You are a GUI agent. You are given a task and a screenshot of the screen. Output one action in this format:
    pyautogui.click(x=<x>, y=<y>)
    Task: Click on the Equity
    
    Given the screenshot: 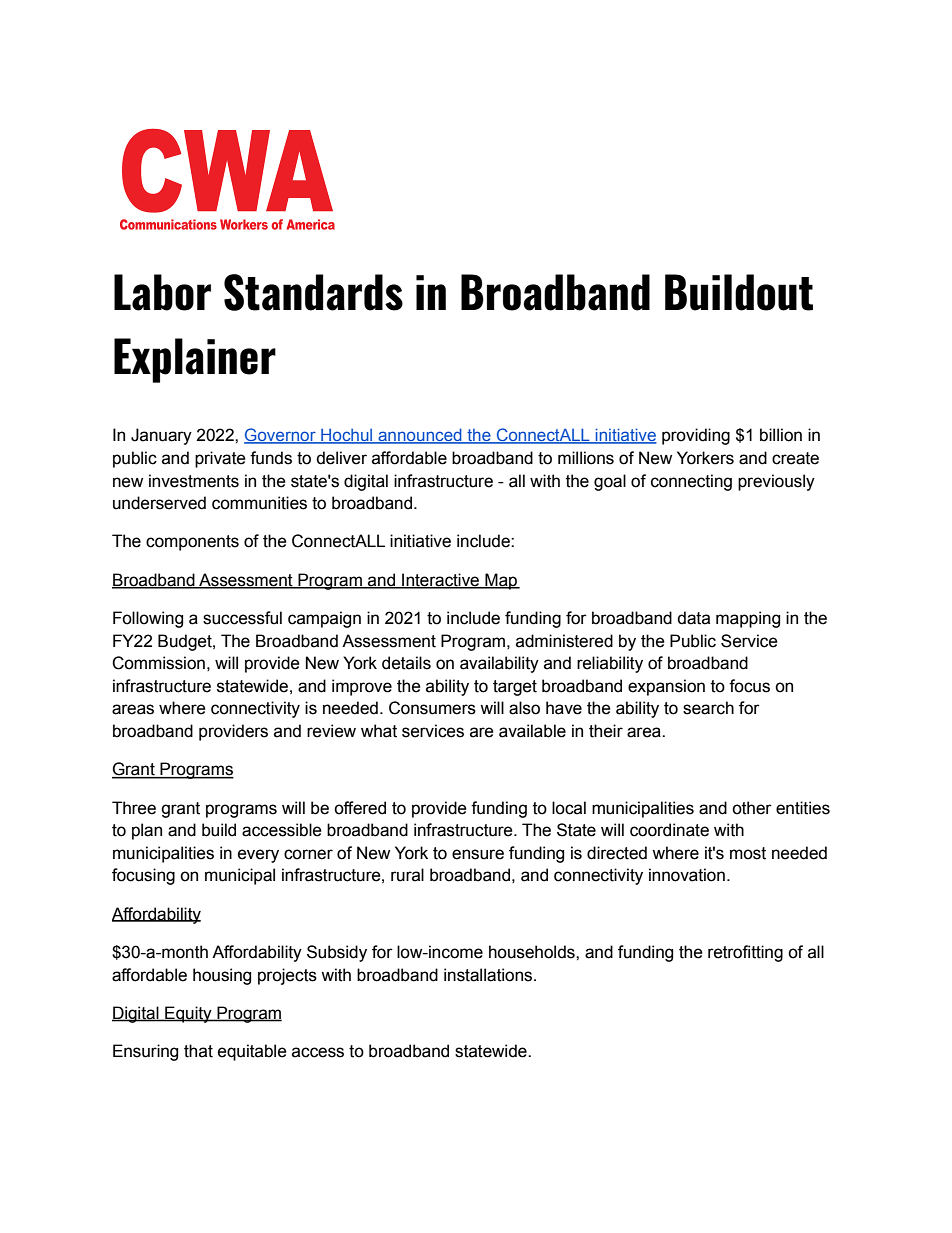 What is the action you would take?
    pyautogui.click(x=188, y=1014)
